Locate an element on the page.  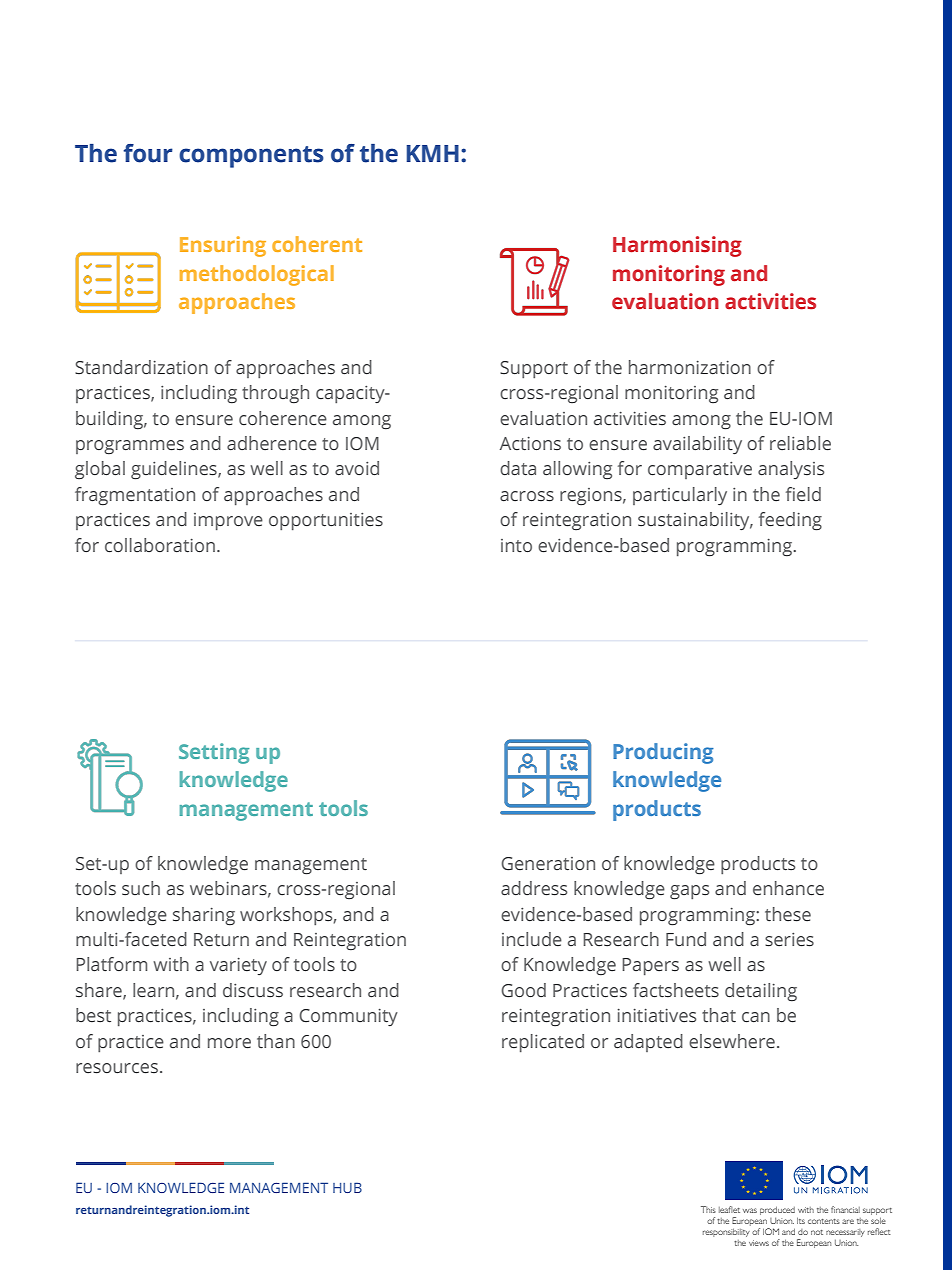
Harmonising is located at coordinates (677, 246).
